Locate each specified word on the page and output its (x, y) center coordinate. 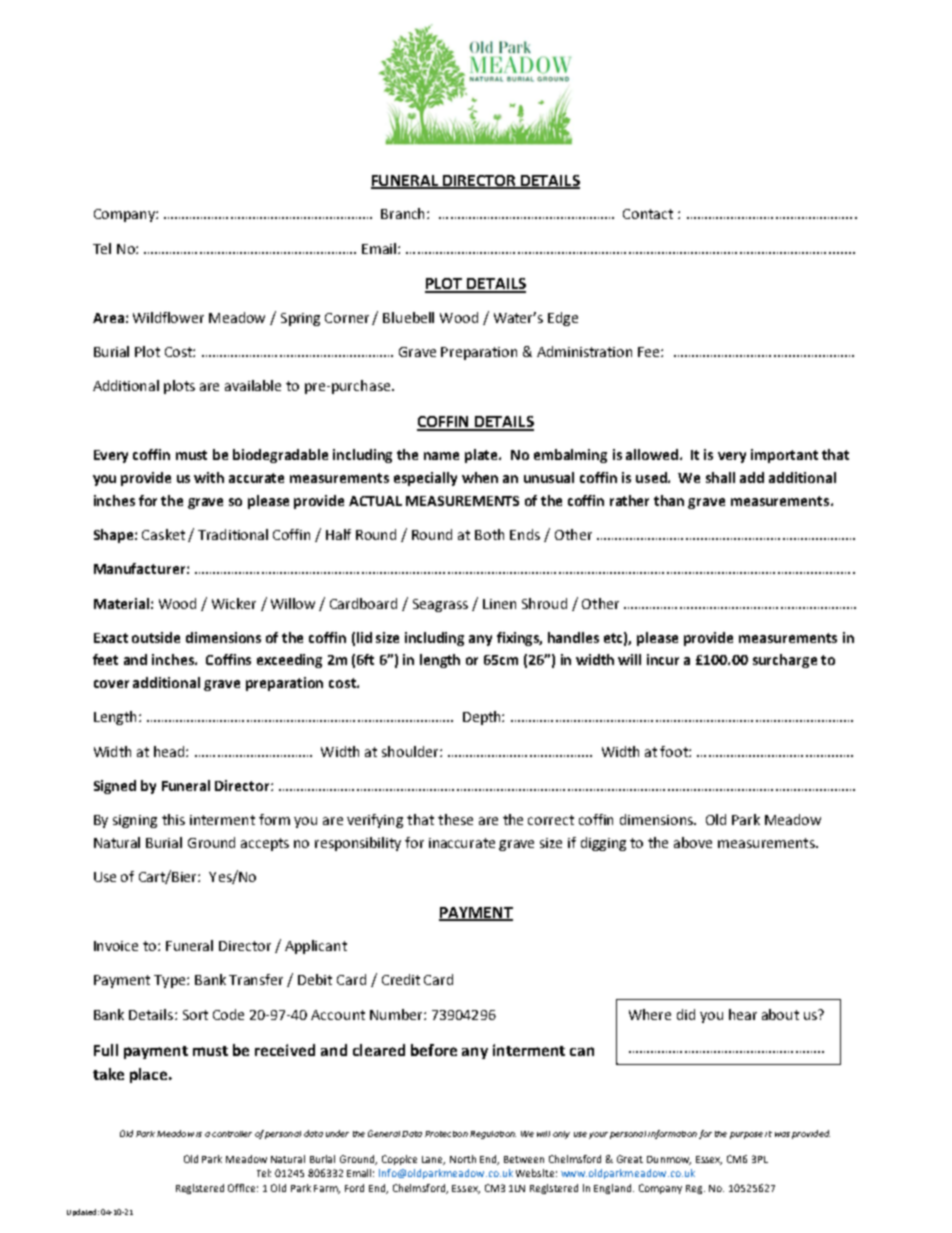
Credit (401, 979)
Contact (648, 214)
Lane (433, 1160)
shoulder (411, 751)
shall (720, 477)
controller (232, 1134)
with (209, 477)
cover (111, 684)
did (686, 1014)
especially (425, 479)
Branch (404, 213)
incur (663, 659)
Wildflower (168, 317)
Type (171, 981)
